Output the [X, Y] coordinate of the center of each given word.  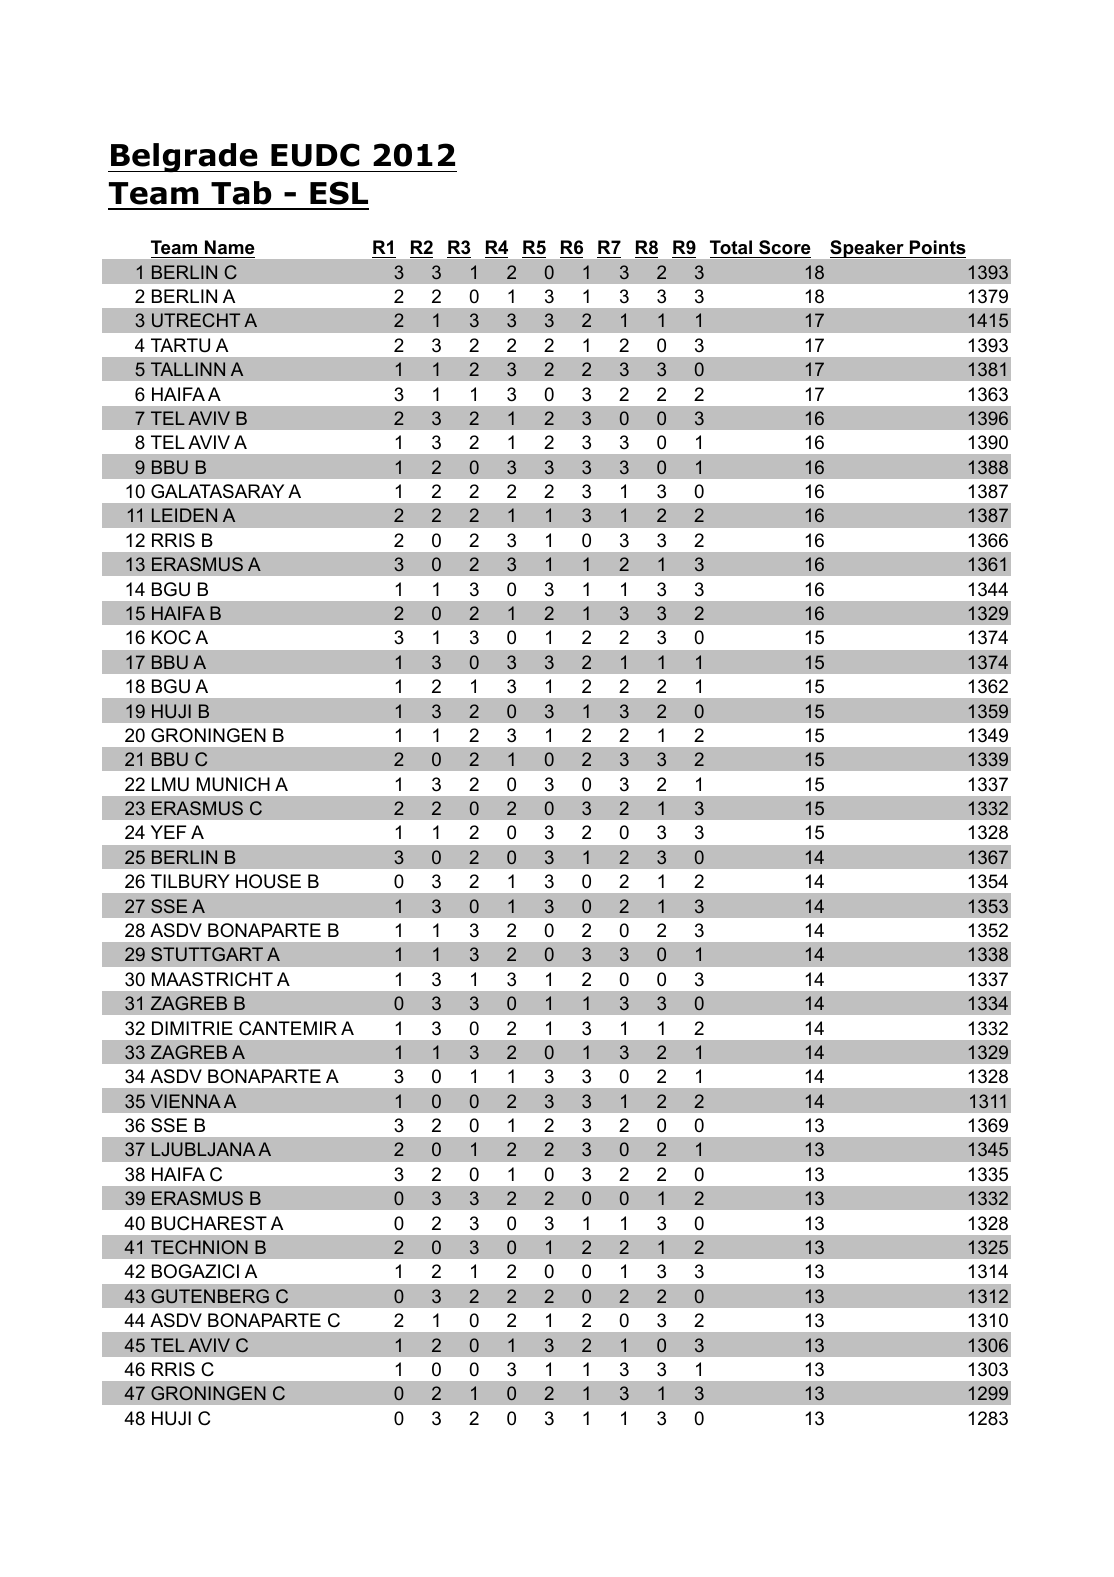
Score [785, 247]
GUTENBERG [210, 1296]
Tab [241, 193]
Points [938, 247]
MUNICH [233, 784]
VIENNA [186, 1101]
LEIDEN [184, 515]
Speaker [868, 249]
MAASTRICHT [212, 979]
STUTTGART [207, 954]
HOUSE [268, 881]
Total [731, 247]
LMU [170, 784]
